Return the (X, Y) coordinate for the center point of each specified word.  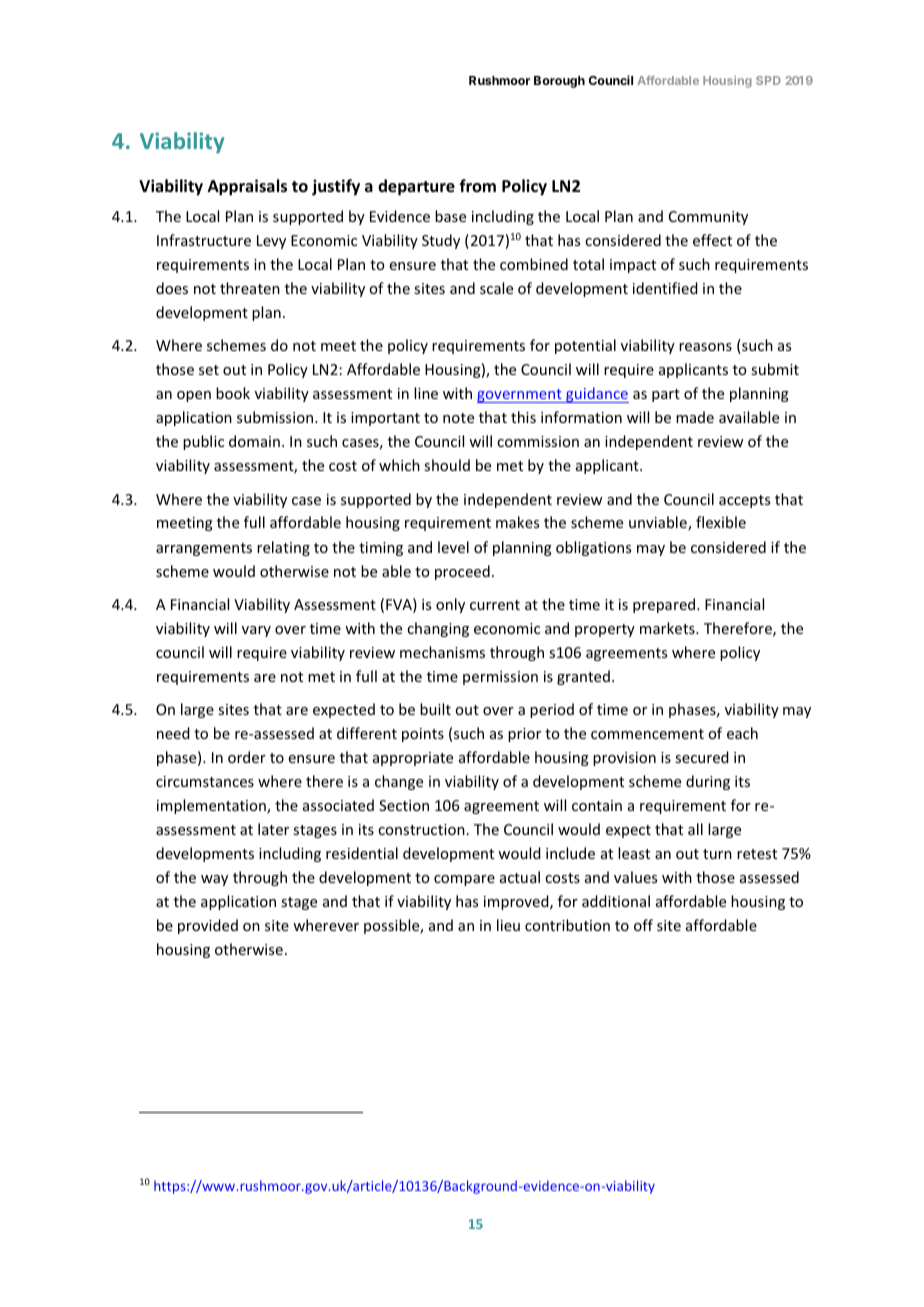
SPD (768, 80)
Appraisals (247, 187)
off (643, 925)
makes (517, 522)
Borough (559, 82)
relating (283, 548)
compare (464, 880)
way (214, 880)
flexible (721, 522)
